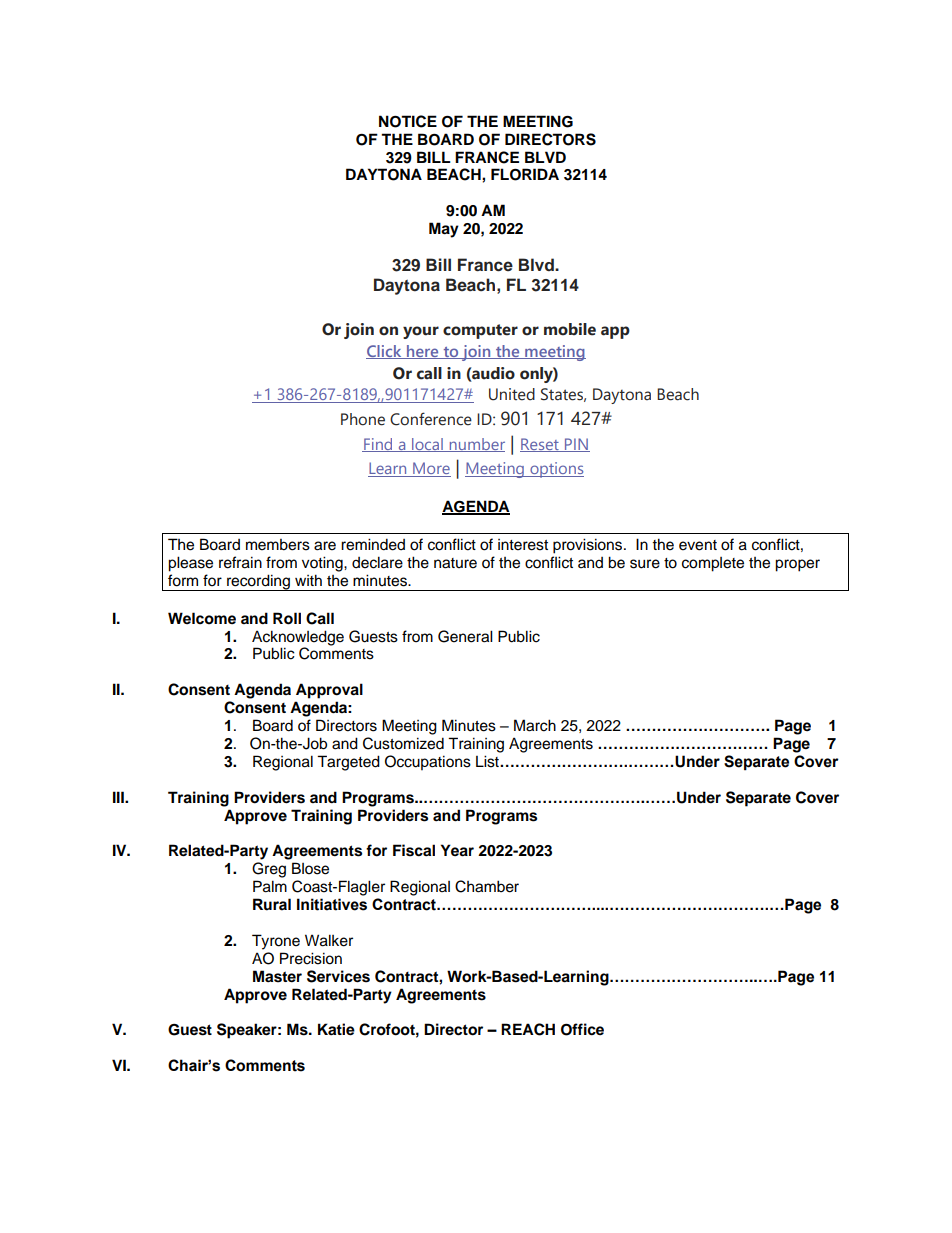 The width and height of the image is (952, 1233). What do you see at coordinates (480, 331) in the image?
I see `computer` at bounding box center [480, 331].
